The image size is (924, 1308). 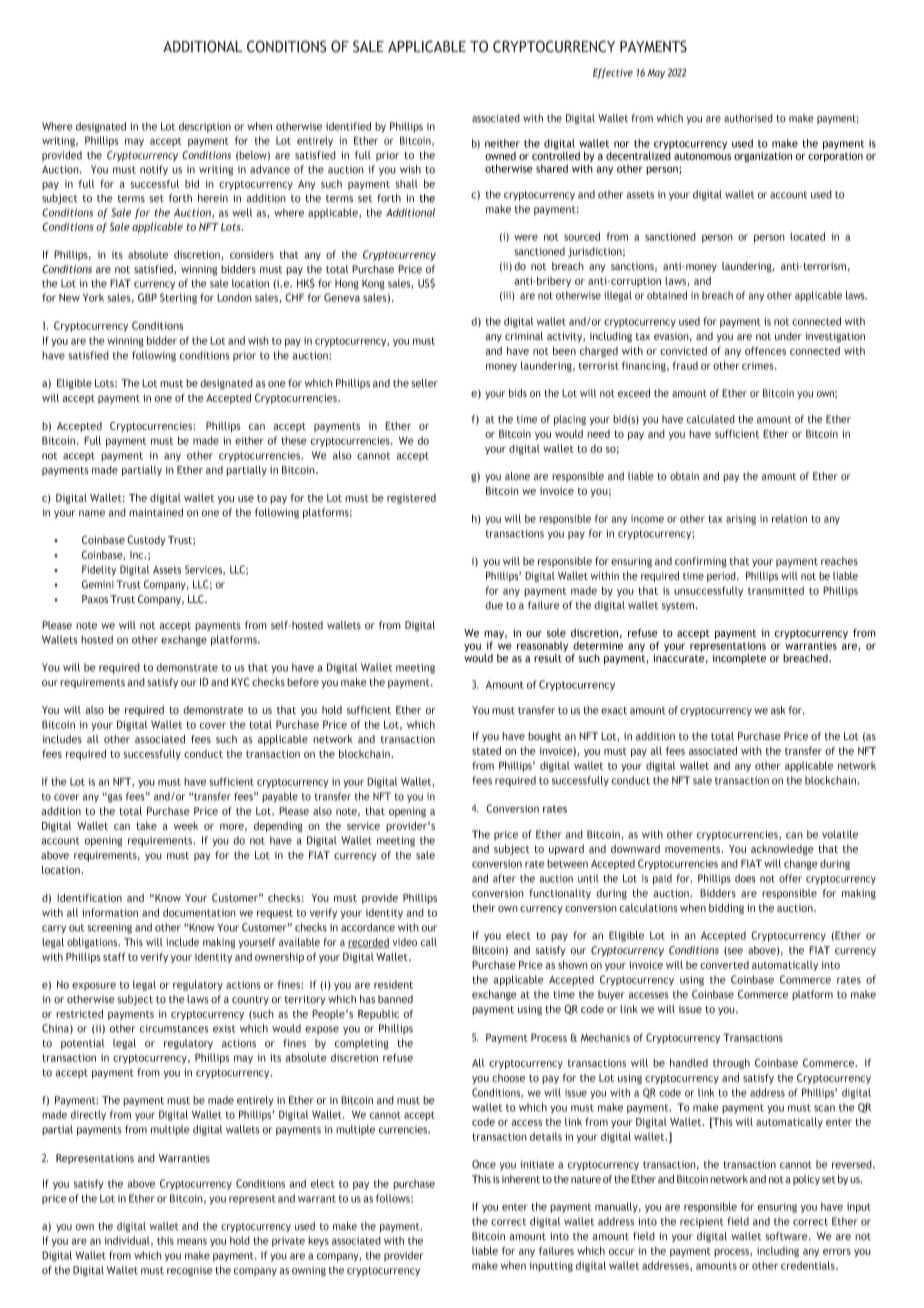 I want to click on Once, so click(x=484, y=1164).
